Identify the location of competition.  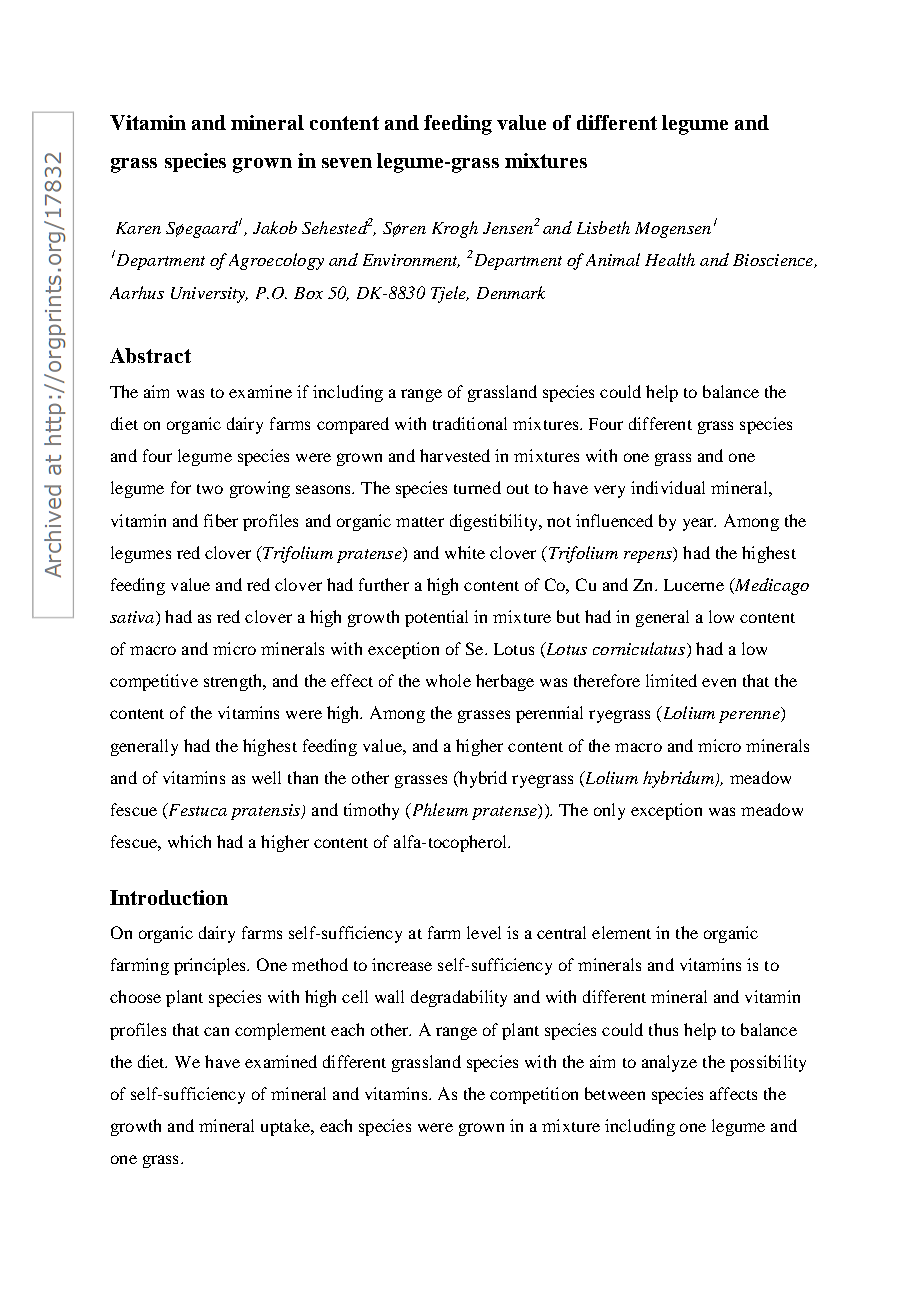
(534, 1095).
